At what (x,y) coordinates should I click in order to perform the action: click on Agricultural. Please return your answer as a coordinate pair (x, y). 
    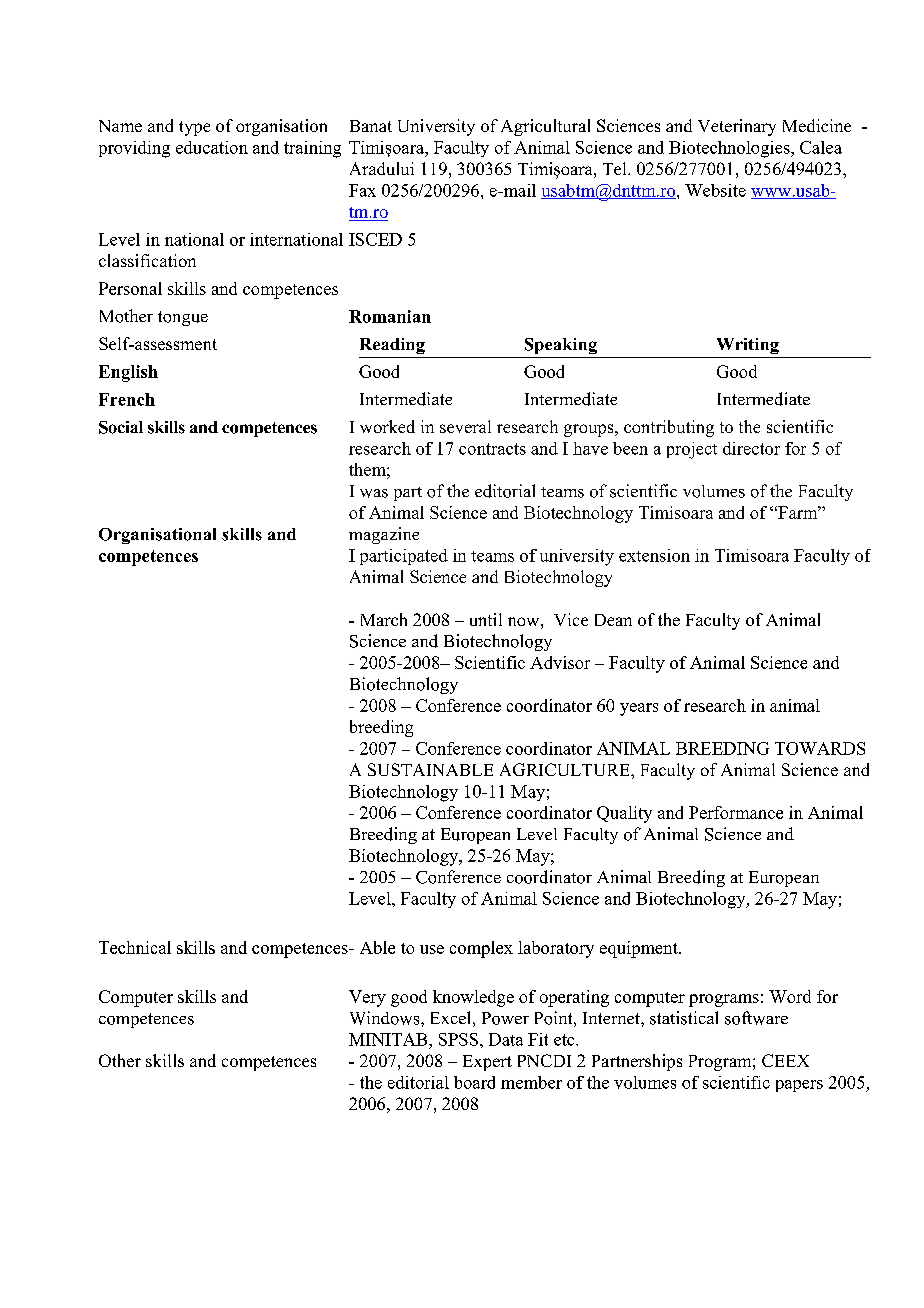
    Looking at the image, I should click on (545, 127).
